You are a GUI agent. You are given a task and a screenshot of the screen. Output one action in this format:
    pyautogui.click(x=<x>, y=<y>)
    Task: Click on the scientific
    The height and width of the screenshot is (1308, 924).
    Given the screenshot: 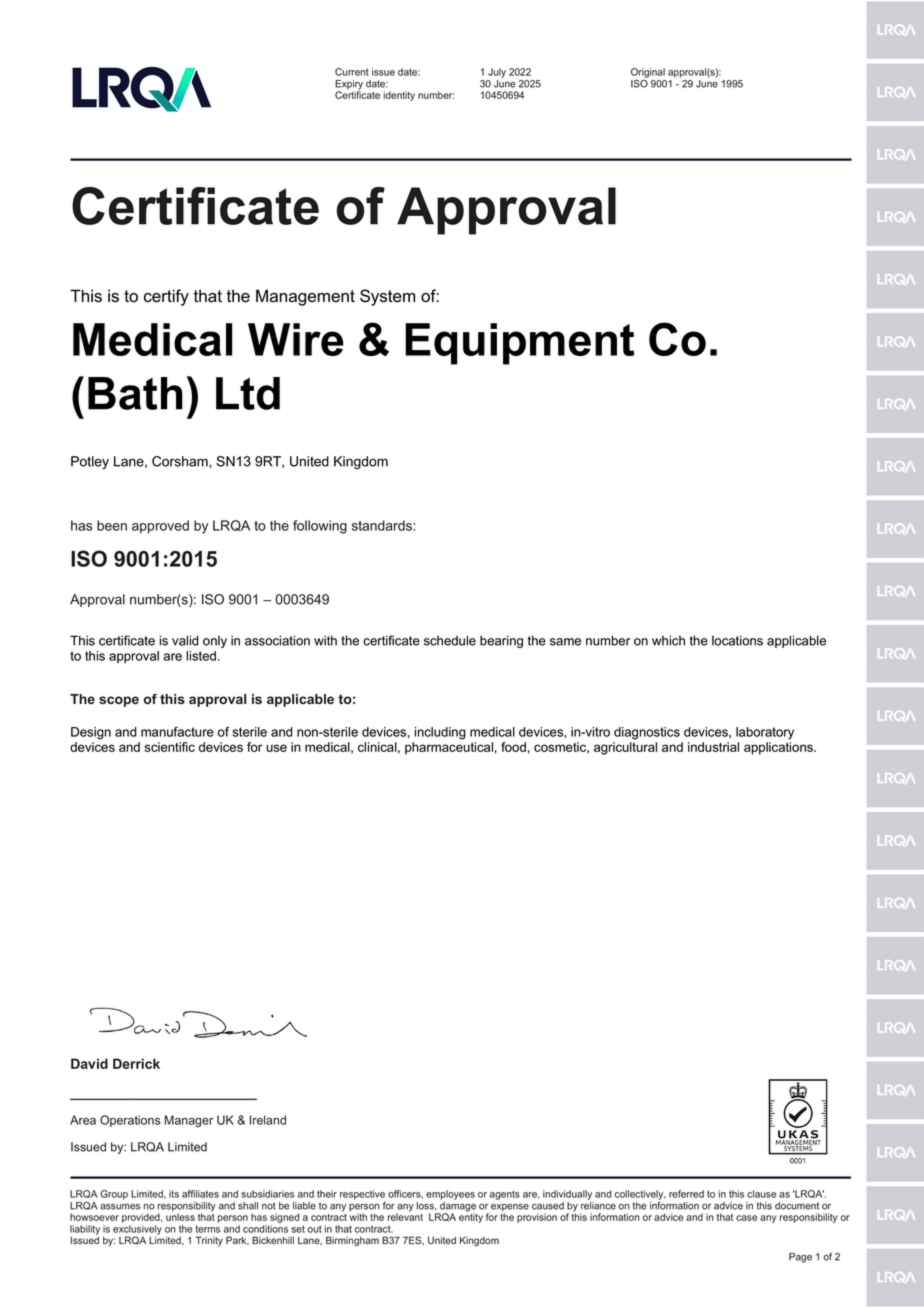 What is the action you would take?
    pyautogui.click(x=170, y=747)
